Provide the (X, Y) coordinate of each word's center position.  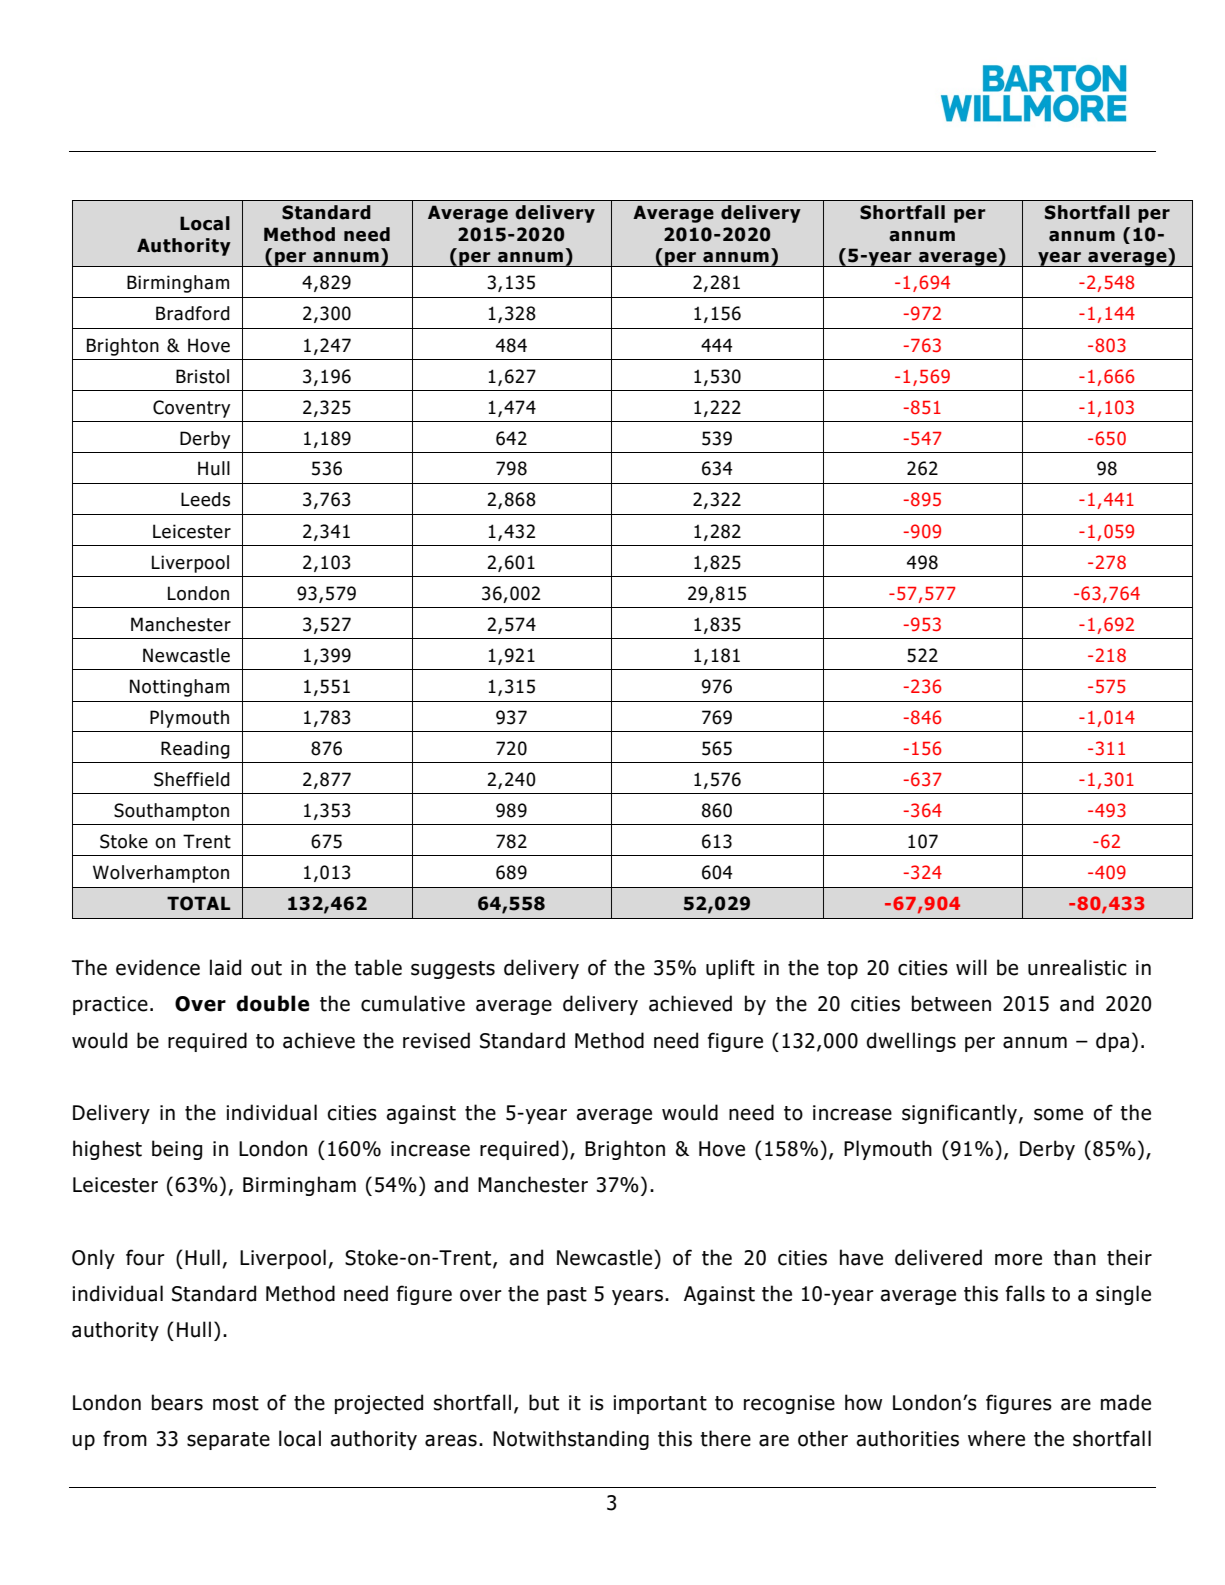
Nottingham (179, 688)
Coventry (191, 409)
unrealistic (1077, 967)
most (236, 1403)
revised (436, 1040)
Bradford (193, 313)
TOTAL (198, 903)
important (660, 1404)
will (971, 967)
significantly (959, 1114)
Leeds (205, 499)
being (177, 1150)
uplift (730, 969)
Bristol (202, 376)
